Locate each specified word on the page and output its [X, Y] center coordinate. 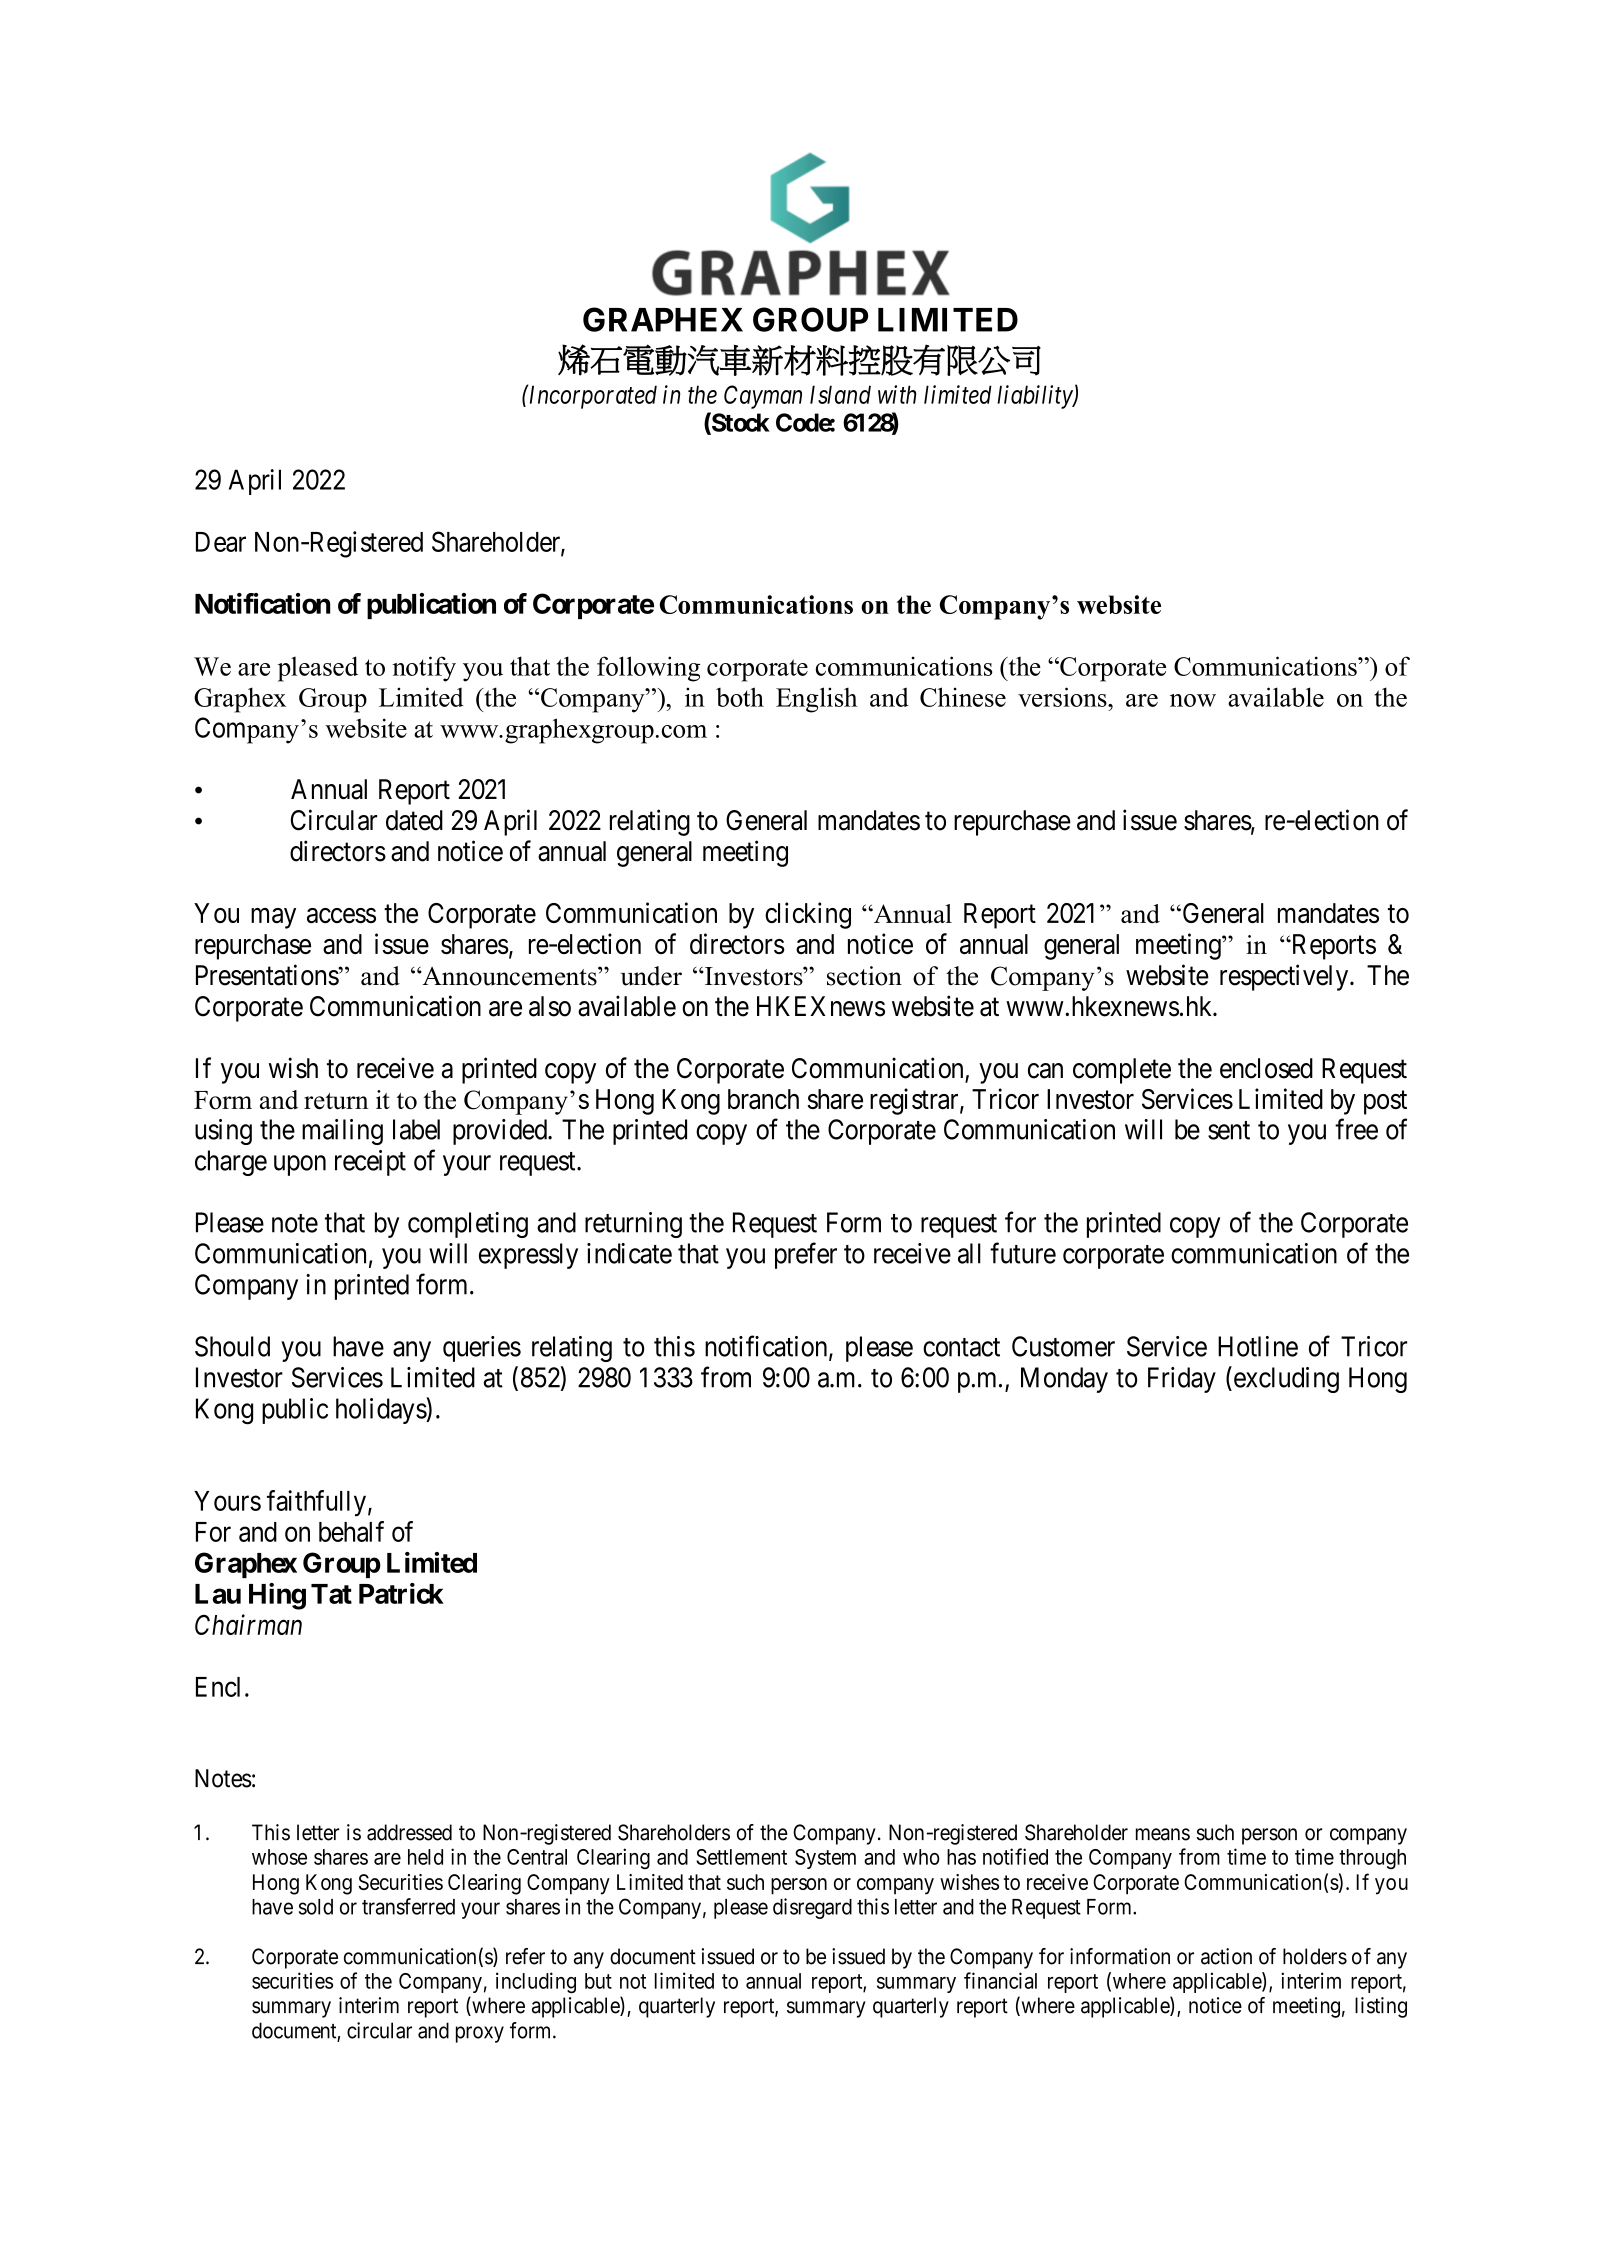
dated [414, 820]
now [1193, 700]
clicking [808, 915]
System [825, 1859]
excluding [1285, 1379]
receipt [370, 1163]
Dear [221, 542]
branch [763, 1099]
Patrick [401, 1593]
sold [316, 1907]
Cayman [763, 397]
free [1356, 1129]
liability [1035, 397]
